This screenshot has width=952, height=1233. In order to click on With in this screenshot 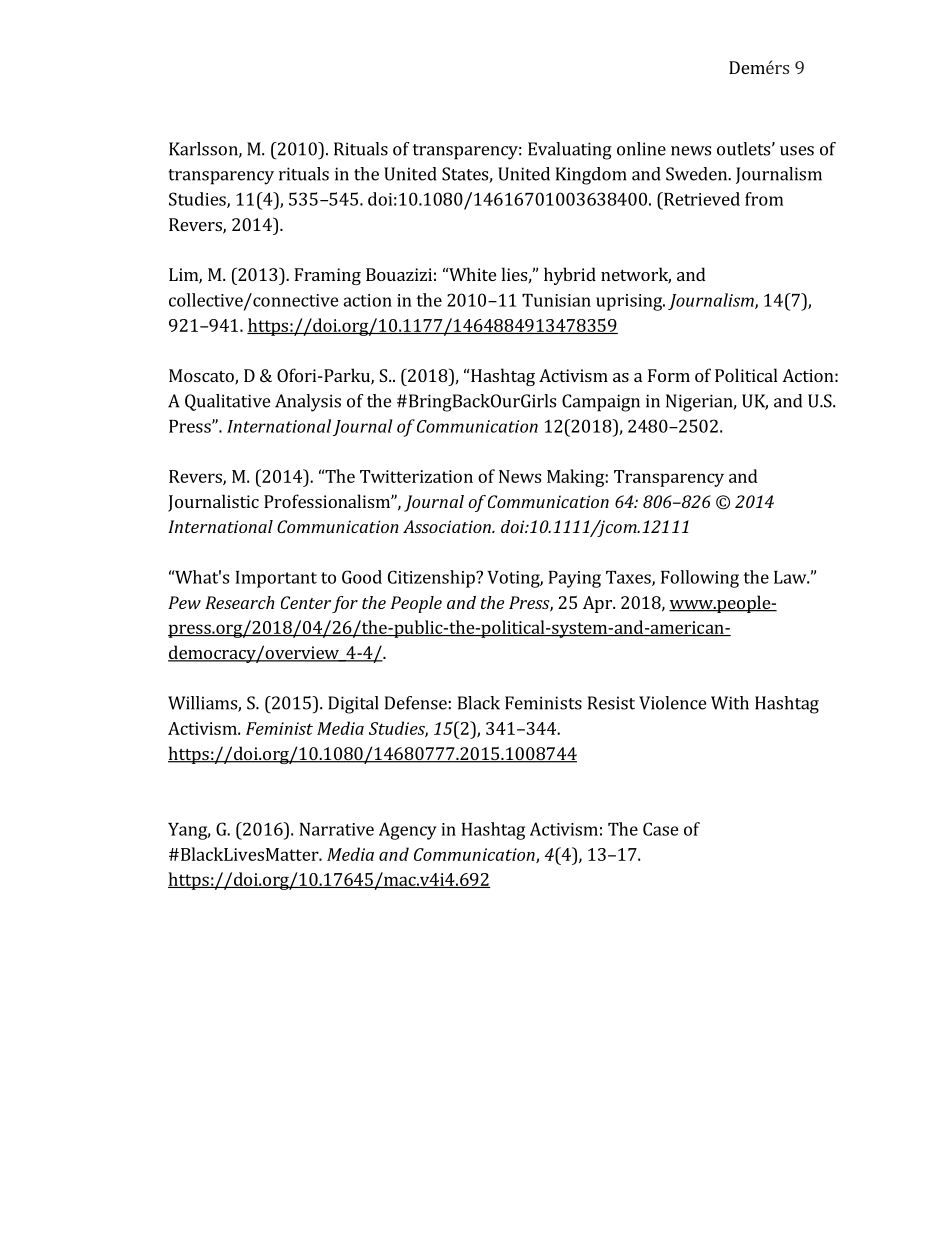, I will do `click(730, 703)`.
